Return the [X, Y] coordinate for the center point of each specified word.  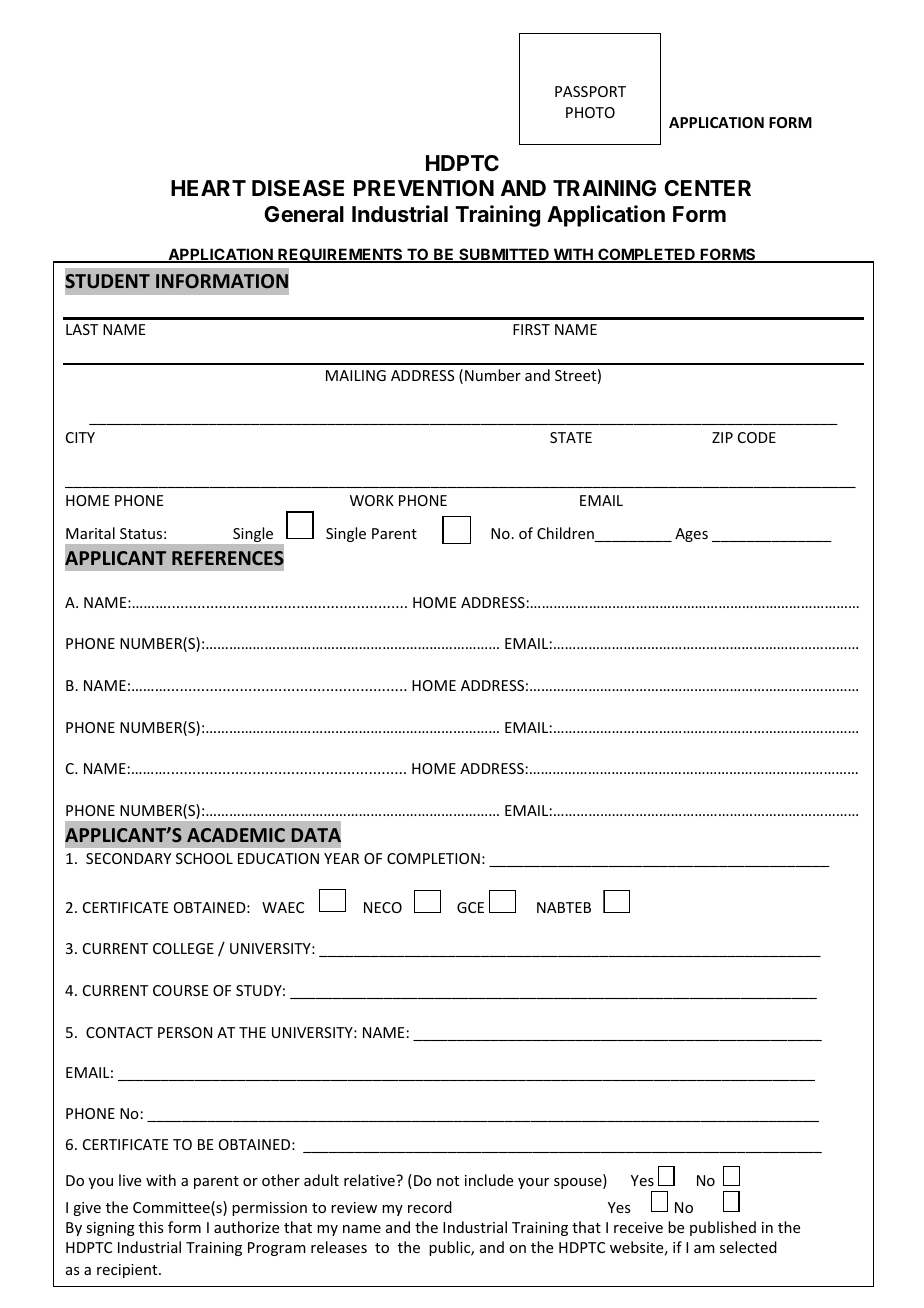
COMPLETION [433, 858]
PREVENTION [424, 188]
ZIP [722, 437]
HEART [208, 188]
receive [638, 1227]
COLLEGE [183, 948]
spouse [579, 1183]
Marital [90, 533]
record [430, 1207]
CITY [80, 437]
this [151, 1227]
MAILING [356, 375]
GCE [470, 907]
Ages [691, 535]
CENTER [707, 188]
